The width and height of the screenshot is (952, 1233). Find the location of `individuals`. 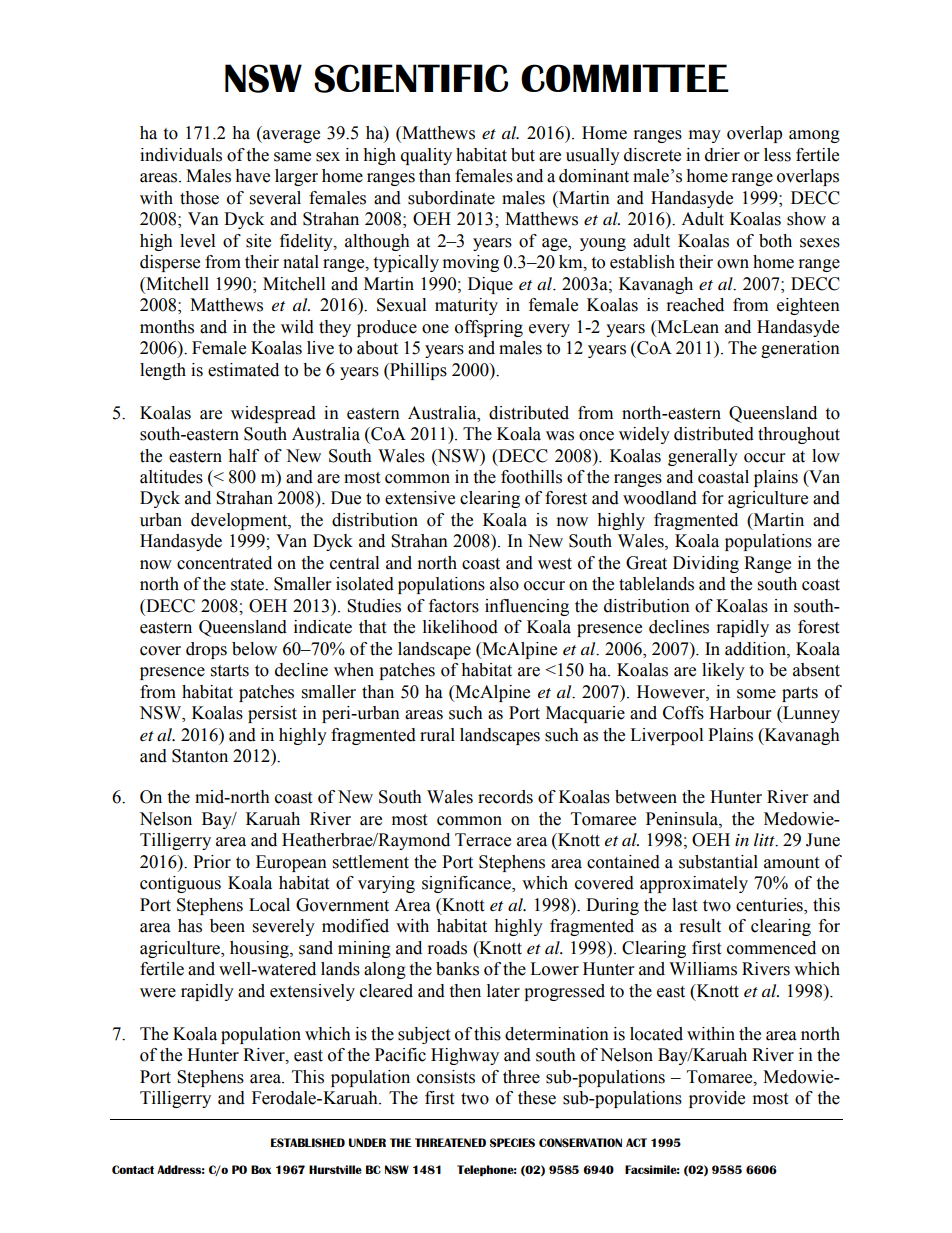

individuals is located at coordinates (181, 155).
